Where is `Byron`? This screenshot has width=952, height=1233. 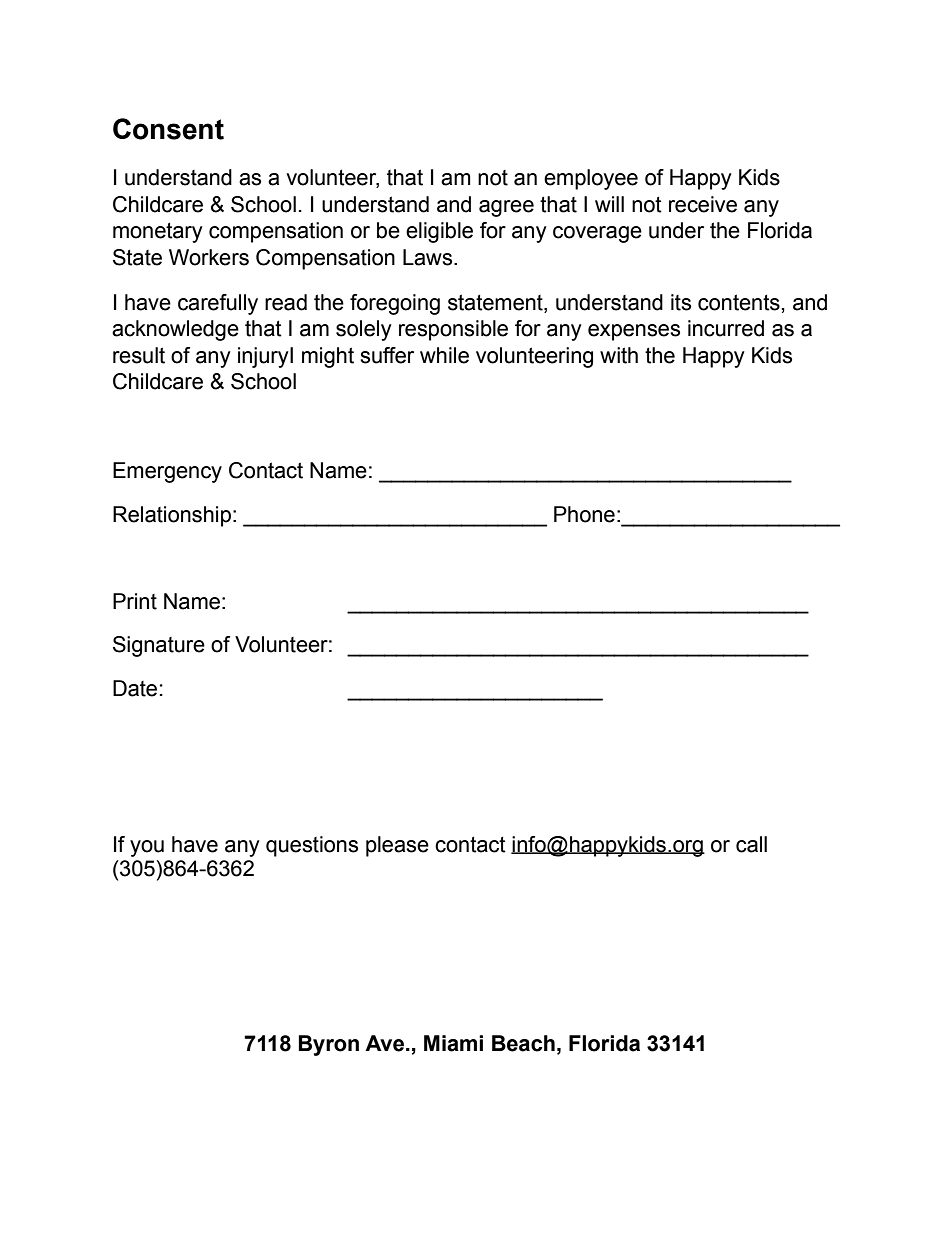 Byron is located at coordinates (328, 1045).
